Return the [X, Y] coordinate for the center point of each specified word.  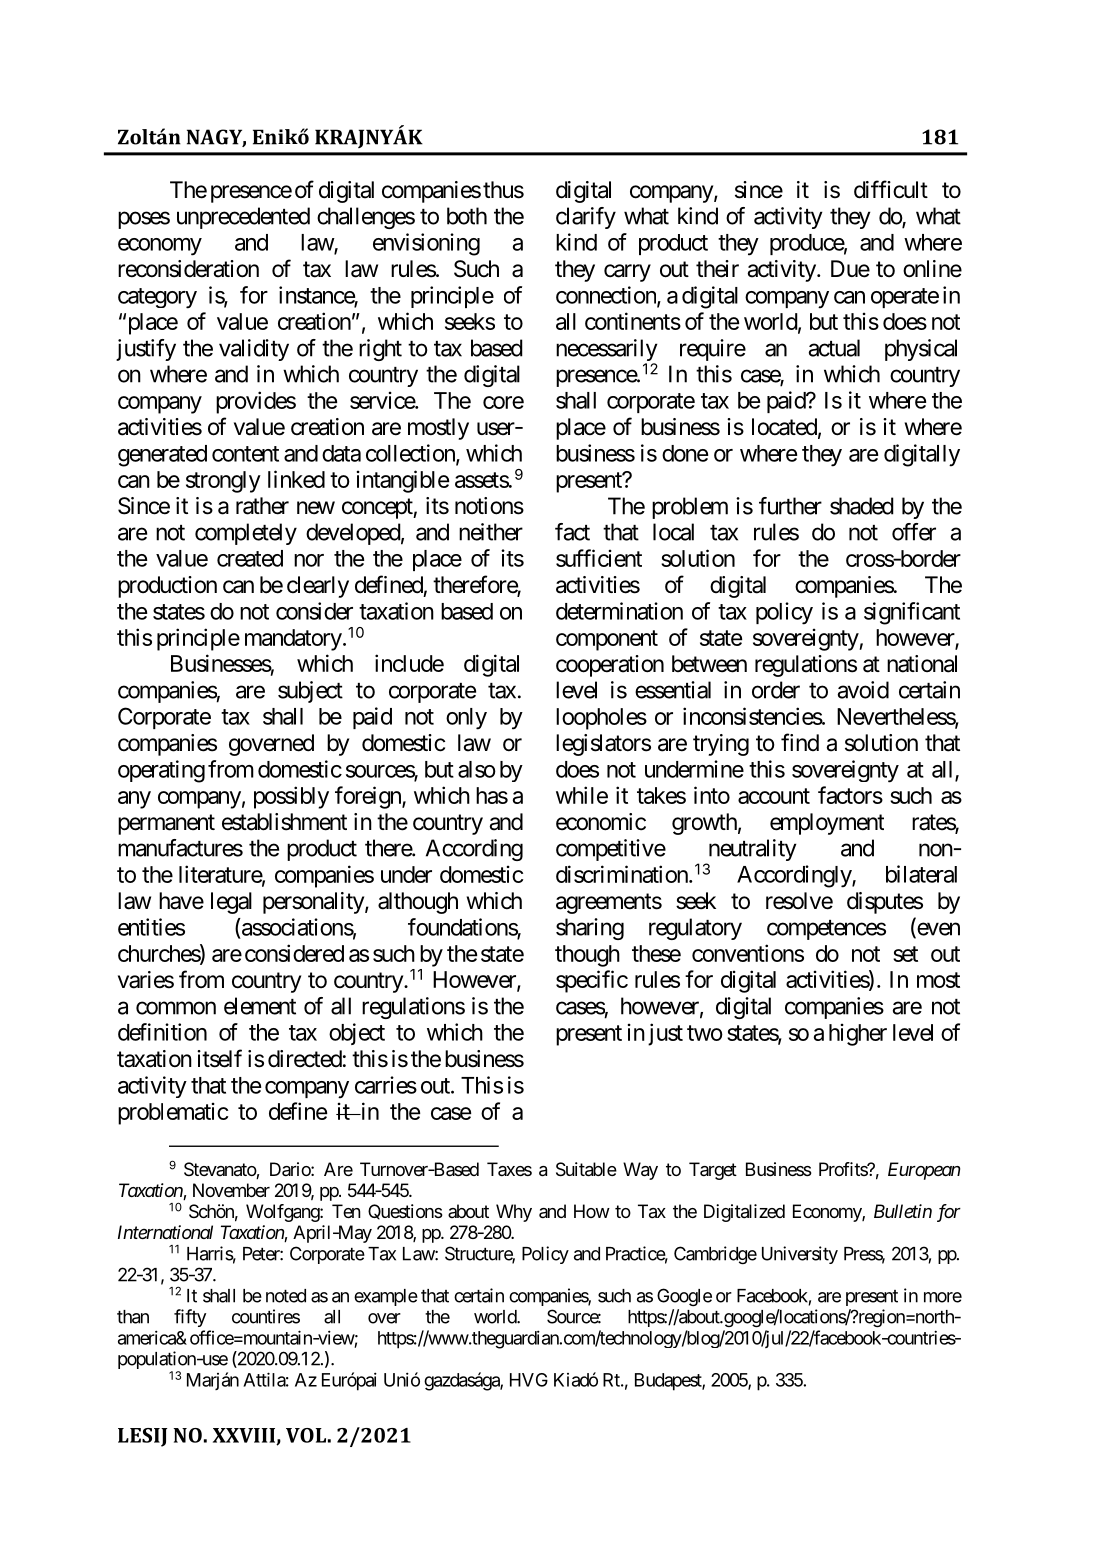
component [607, 640]
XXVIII [245, 1436]
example [386, 1297]
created [250, 558]
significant [912, 613]
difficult [891, 189]
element [260, 1006]
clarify [586, 218]
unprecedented [243, 218]
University [800, 1255]
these [656, 953]
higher [858, 1034]
